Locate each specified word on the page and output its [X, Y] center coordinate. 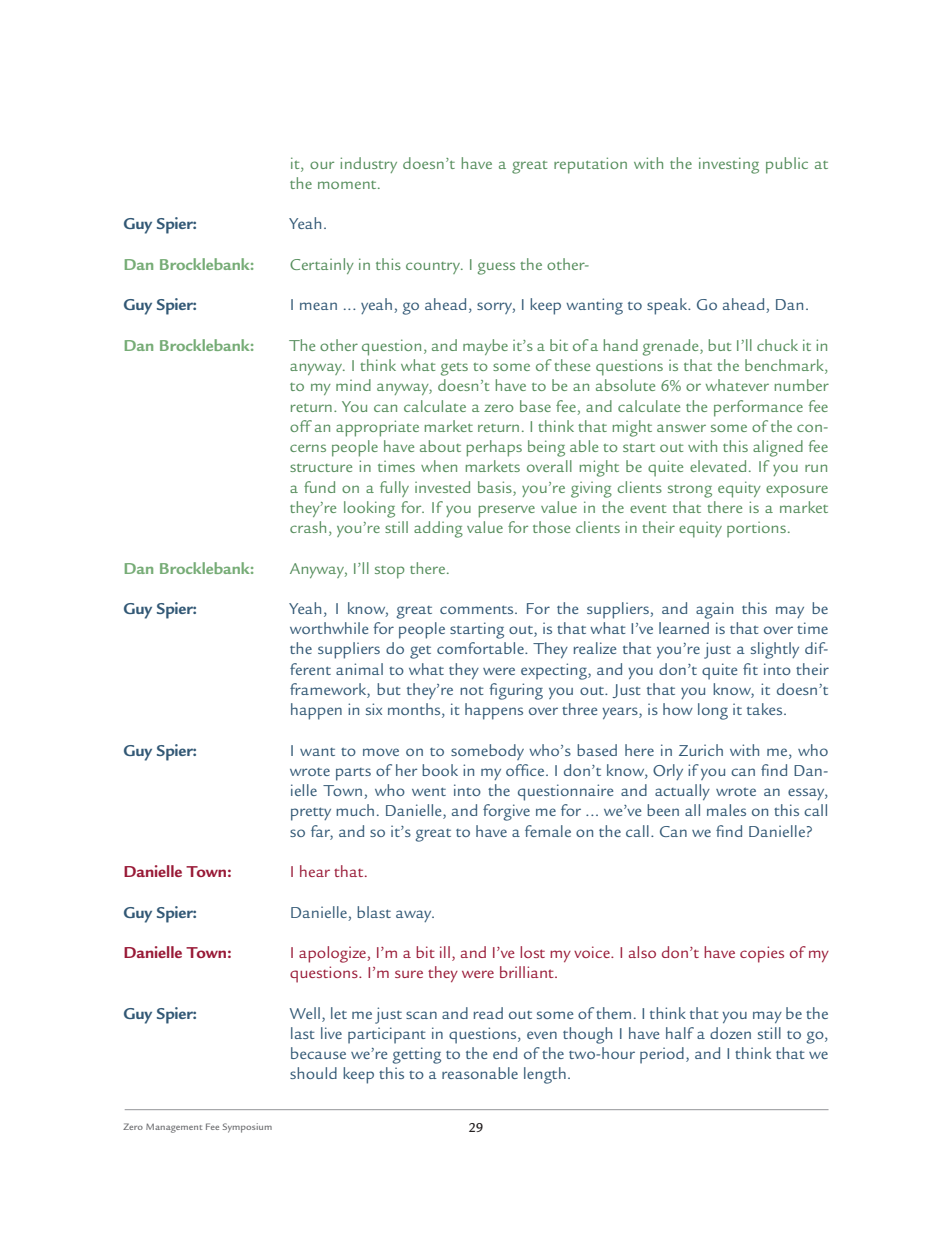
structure [321, 467]
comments [478, 609]
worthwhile [329, 628]
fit [750, 669]
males [726, 810]
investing [729, 165]
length [545, 1075]
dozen [730, 1033]
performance [758, 408]
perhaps [494, 448]
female [548, 831]
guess [496, 268]
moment [348, 185]
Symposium [247, 1128]
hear [315, 871]
